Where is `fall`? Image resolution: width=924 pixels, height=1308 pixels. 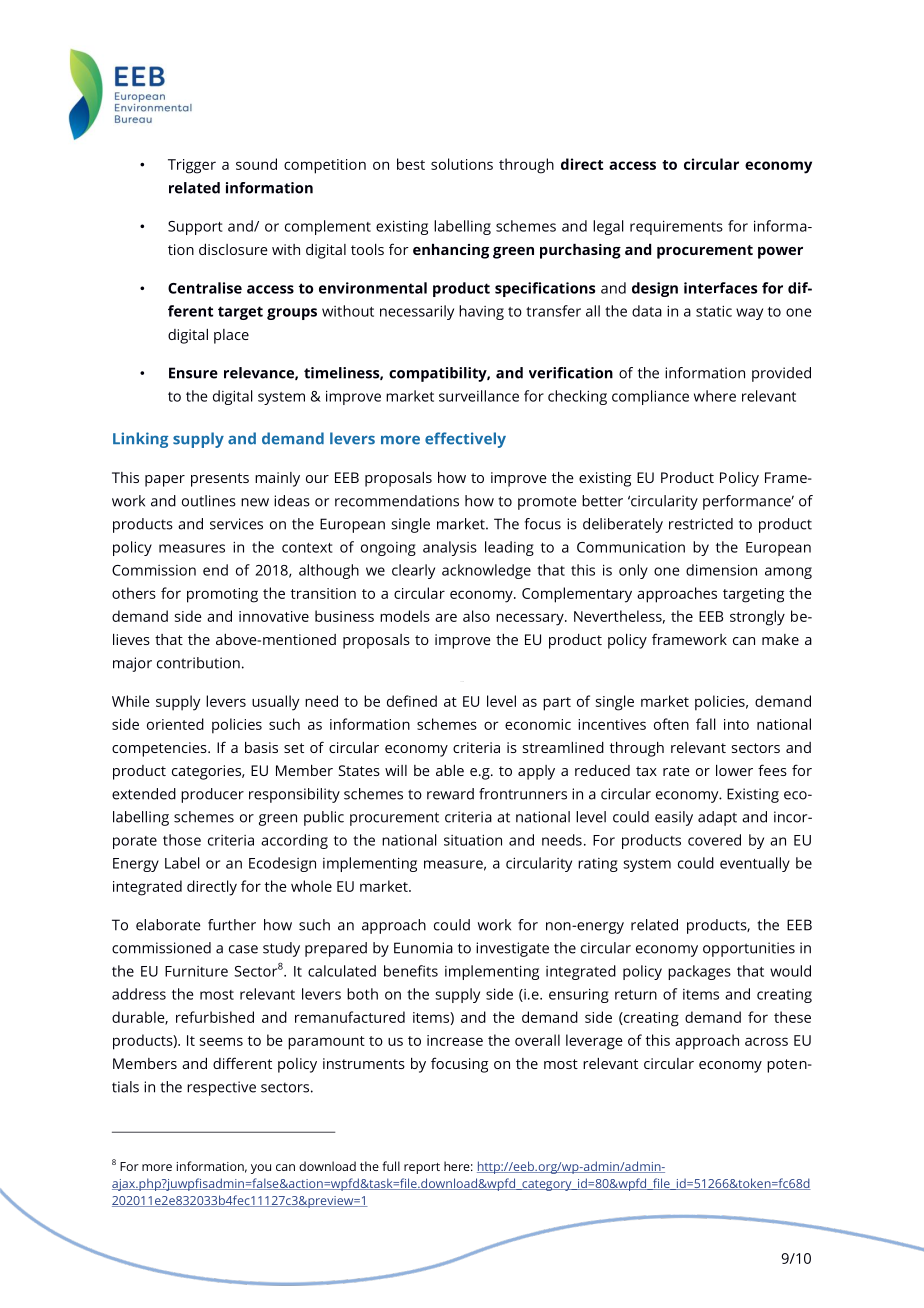 fall is located at coordinates (706, 724).
